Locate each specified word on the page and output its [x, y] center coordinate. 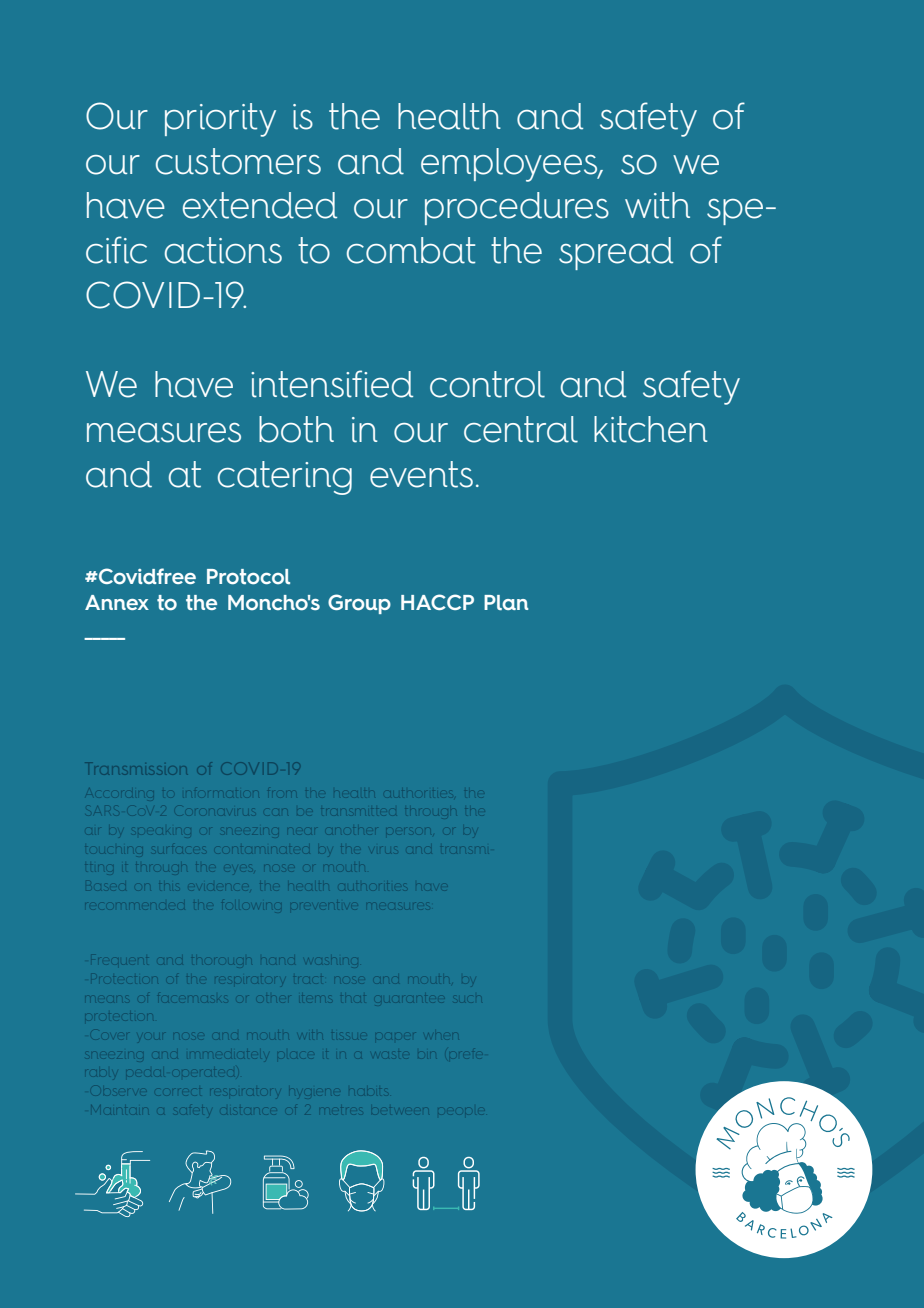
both [296, 429]
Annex [117, 602]
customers [238, 161]
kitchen [651, 429]
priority [220, 120]
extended [260, 205]
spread [616, 253]
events [421, 474]
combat [411, 250]
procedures [517, 208]
